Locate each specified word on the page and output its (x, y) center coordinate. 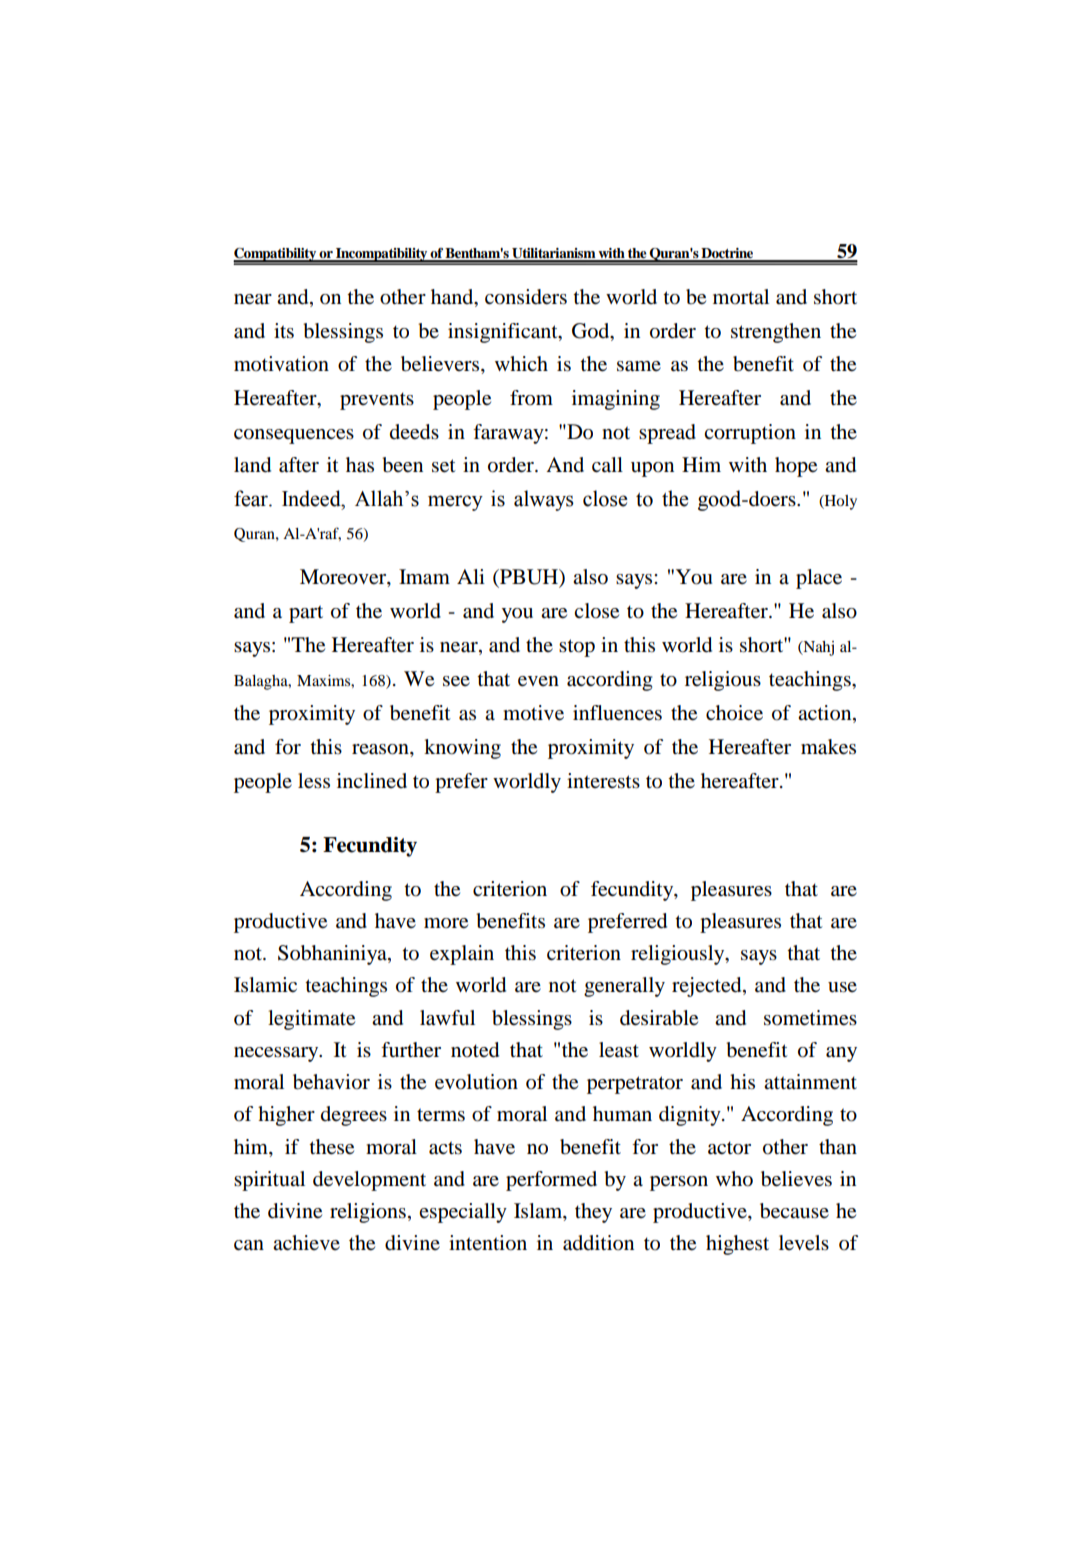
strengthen (776, 333)
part (306, 614)
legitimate (311, 1020)
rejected (708, 987)
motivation (281, 364)
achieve (306, 1242)
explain (462, 955)
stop (577, 648)
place (819, 579)
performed (551, 1181)
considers (526, 297)
